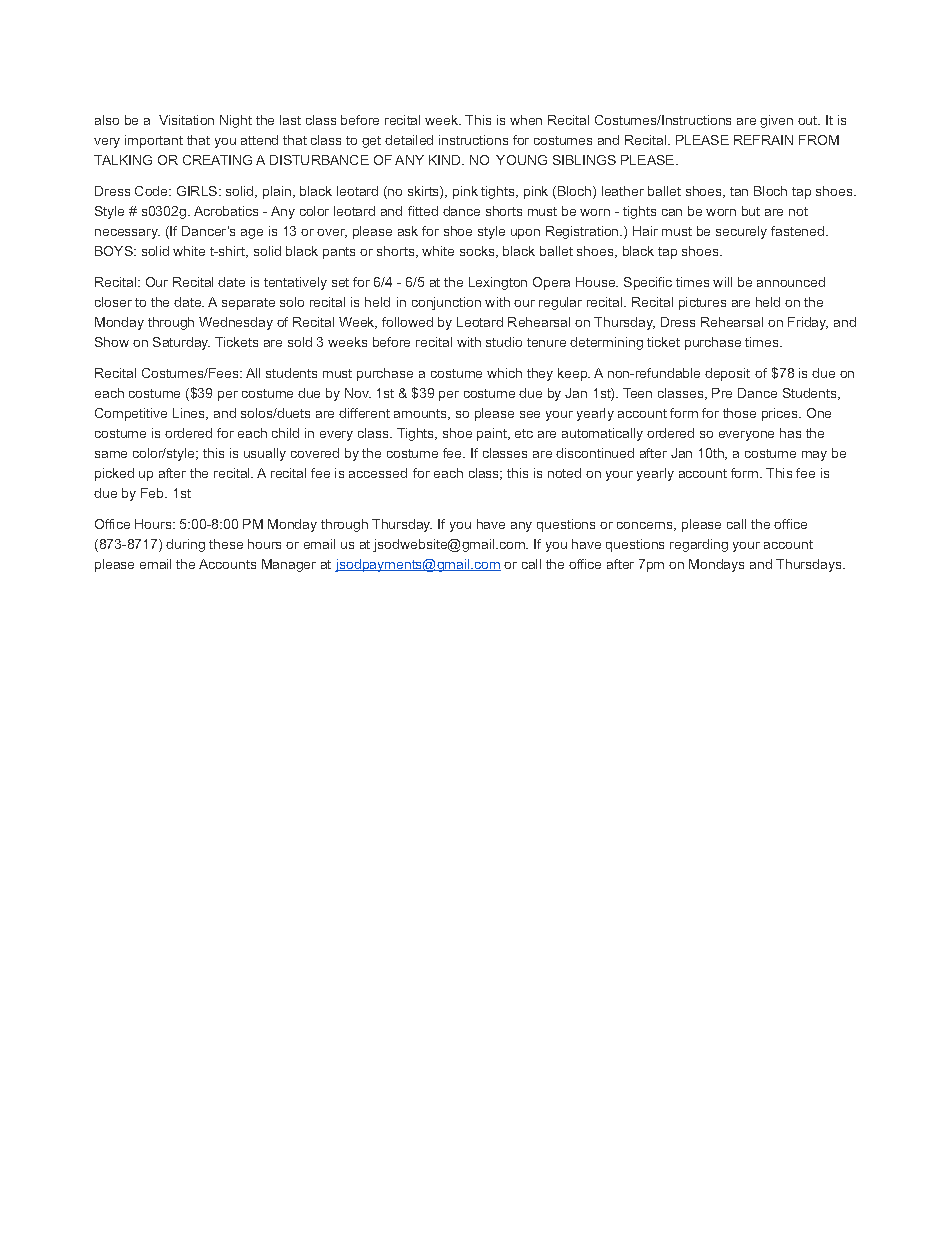  I want to click on during, so click(185, 545).
